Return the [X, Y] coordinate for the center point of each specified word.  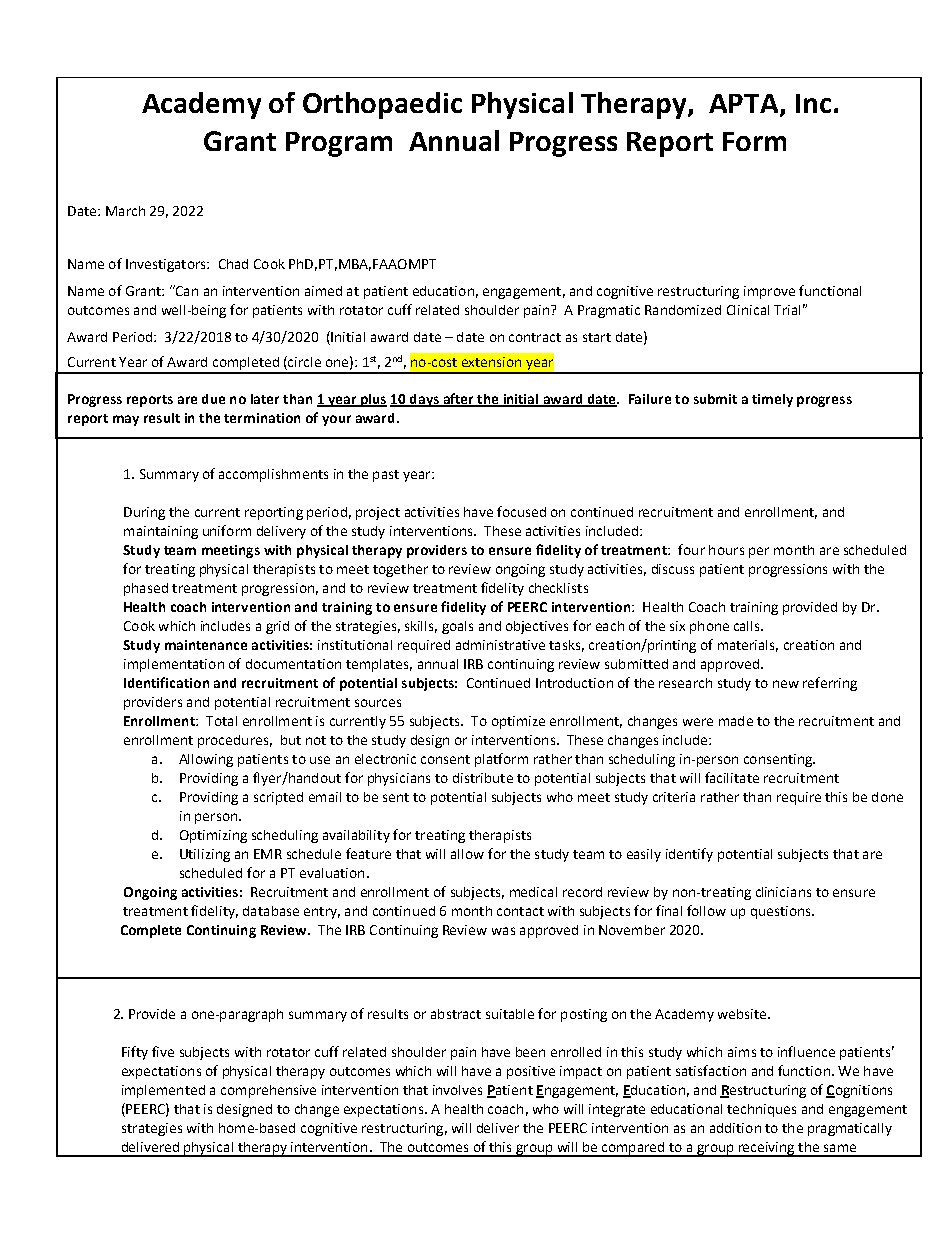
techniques [761, 1110]
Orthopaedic [382, 105]
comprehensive [268, 1091]
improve [769, 292]
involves [457, 1090]
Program [339, 144]
